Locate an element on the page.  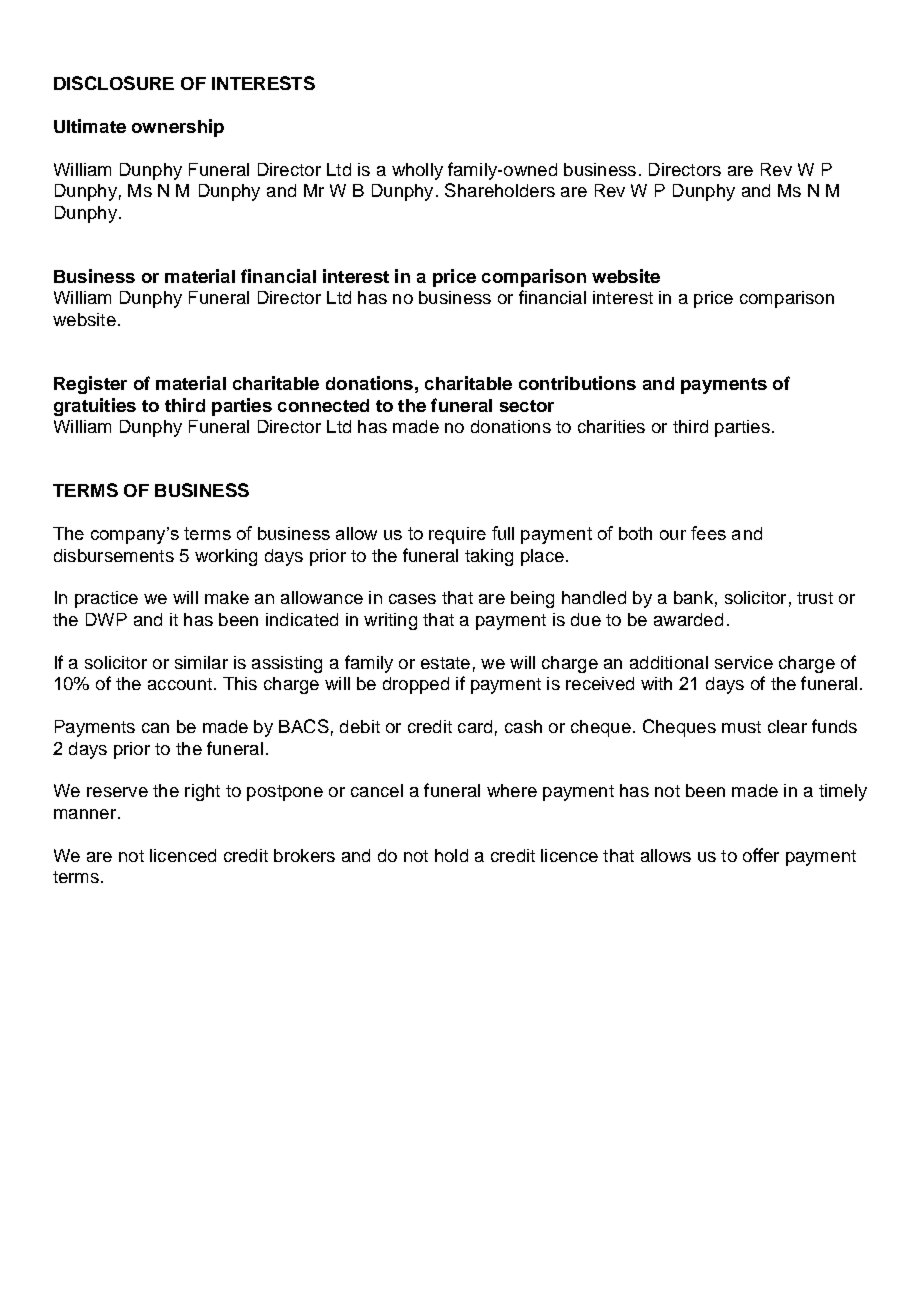
trust is located at coordinates (815, 598).
